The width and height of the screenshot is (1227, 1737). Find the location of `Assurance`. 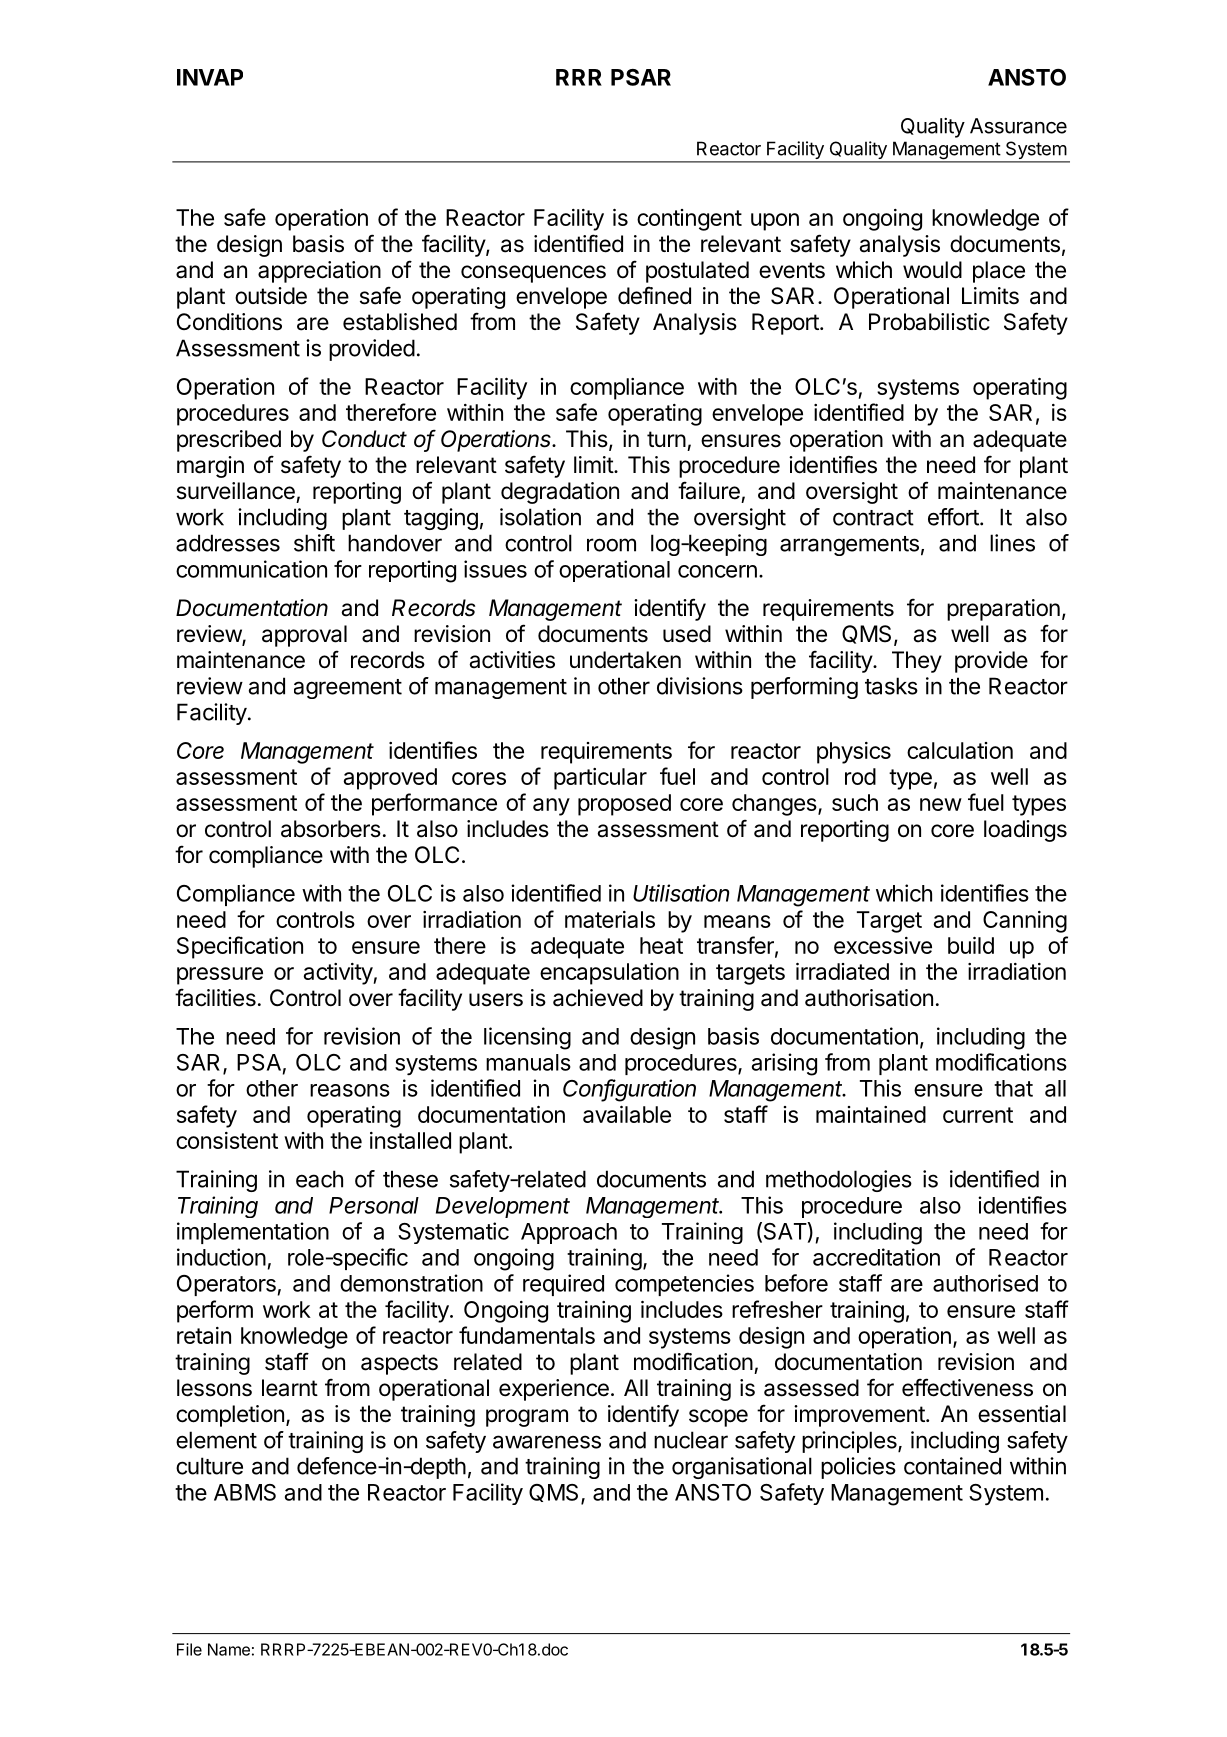

Assurance is located at coordinates (1018, 126).
